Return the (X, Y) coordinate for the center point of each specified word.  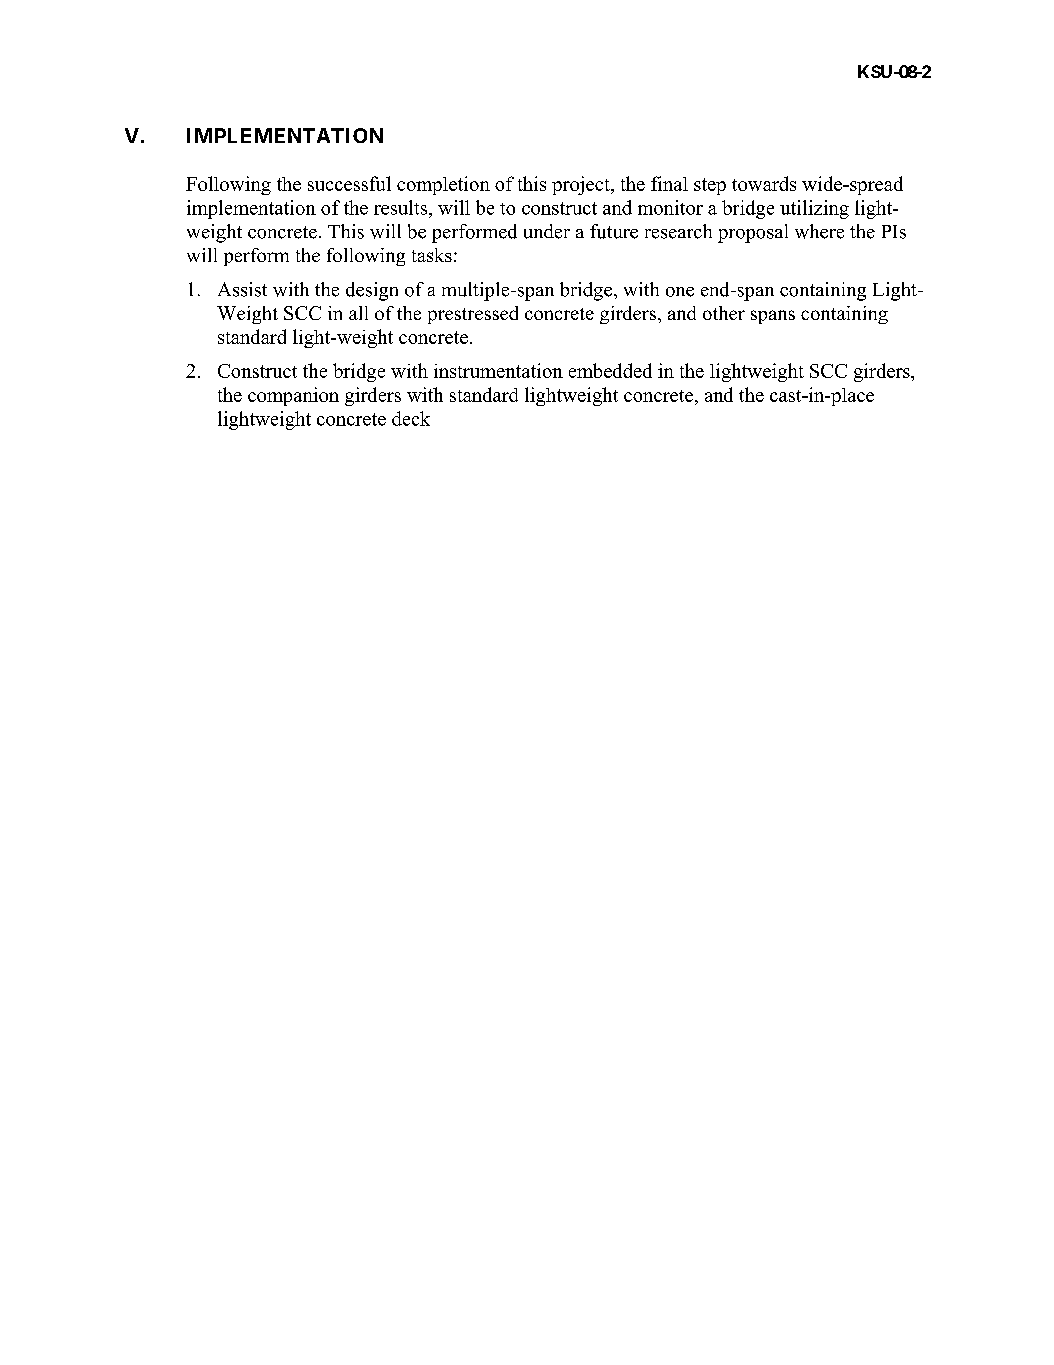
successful (349, 183)
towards (764, 183)
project (582, 185)
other (724, 313)
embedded (610, 370)
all (358, 313)
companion (293, 396)
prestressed (473, 315)
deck (411, 418)
